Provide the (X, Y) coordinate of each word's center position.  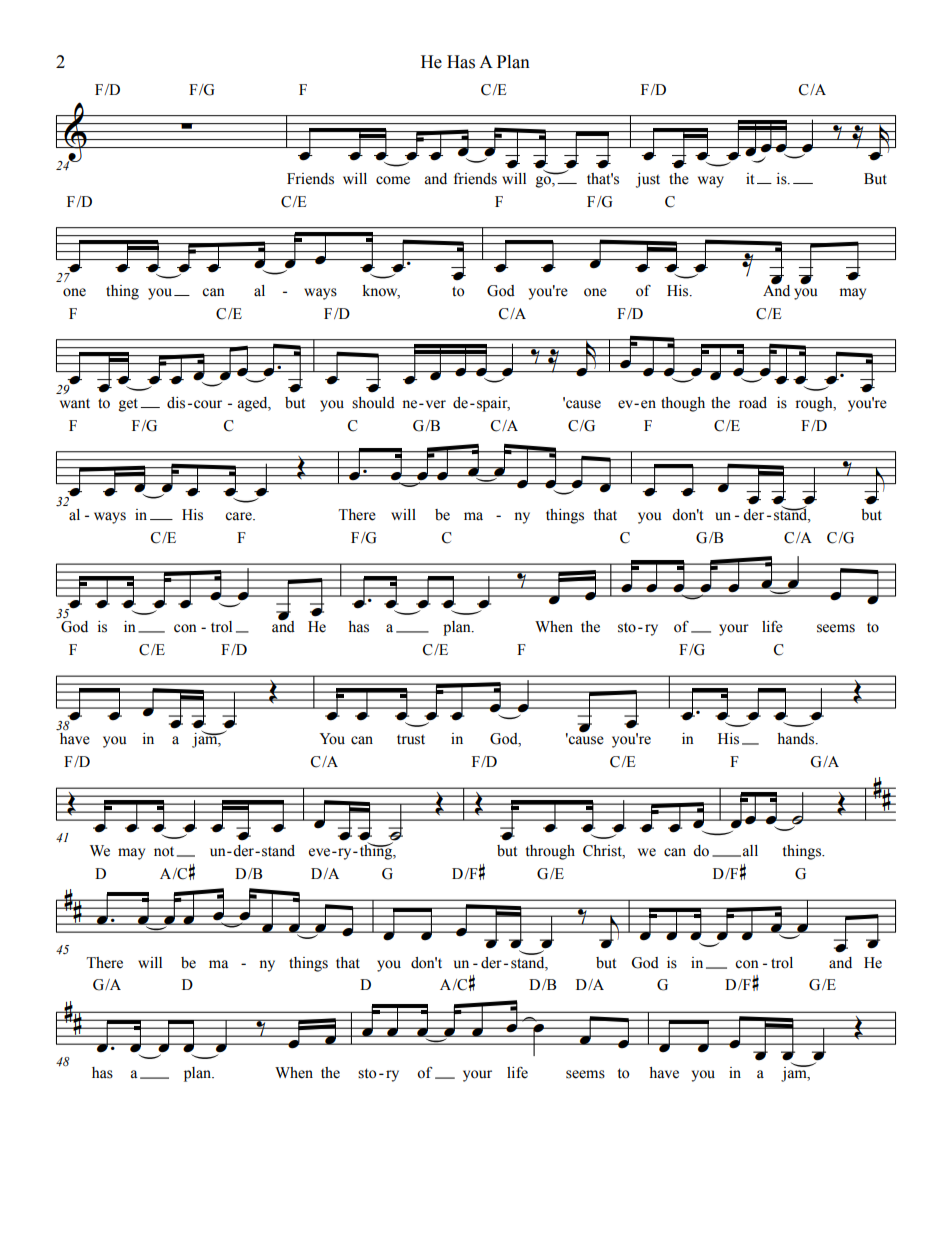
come (393, 180)
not (164, 852)
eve (321, 852)
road (753, 403)
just (648, 180)
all (750, 851)
